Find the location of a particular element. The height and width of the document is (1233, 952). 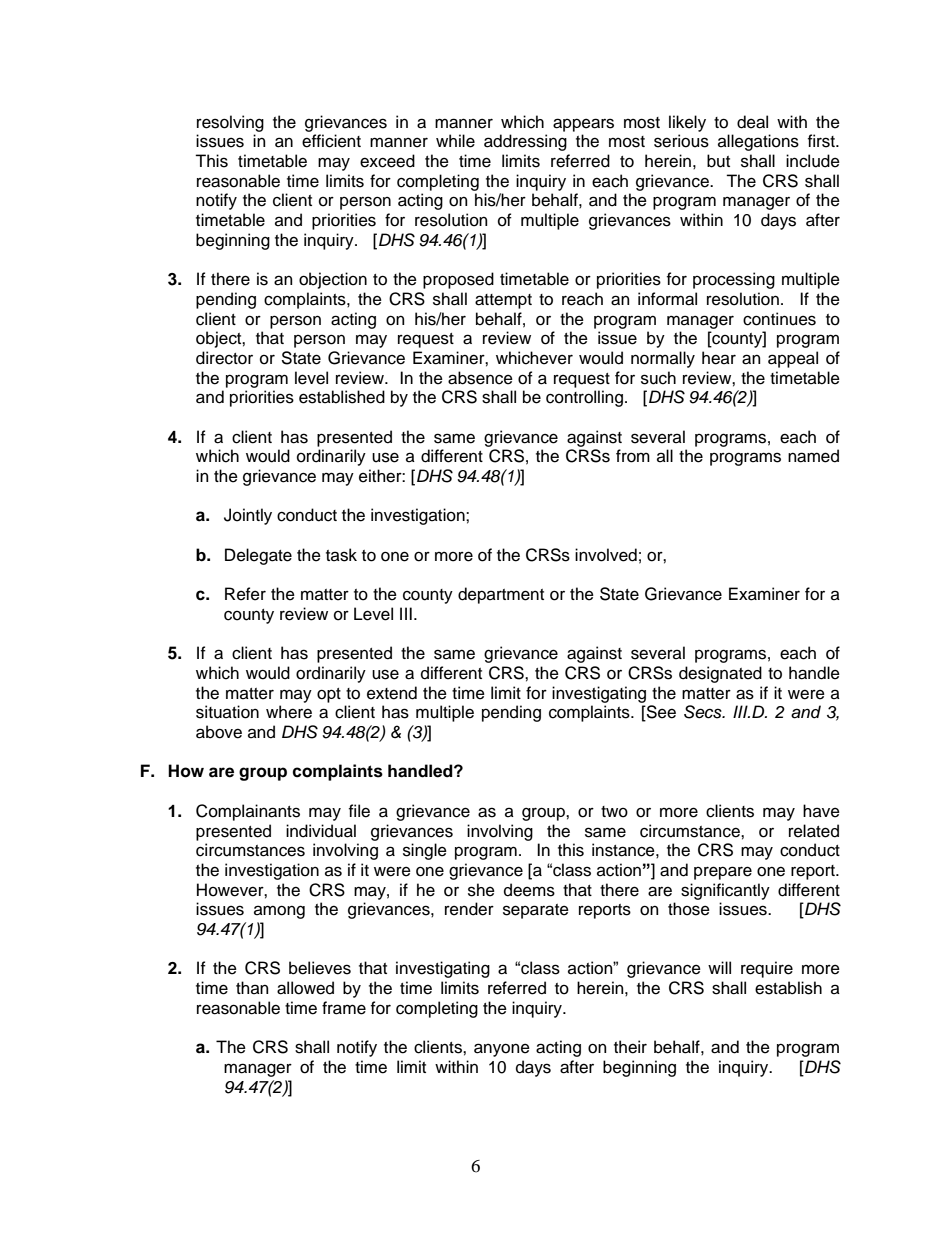

allowed is located at coordinates (305, 988).
